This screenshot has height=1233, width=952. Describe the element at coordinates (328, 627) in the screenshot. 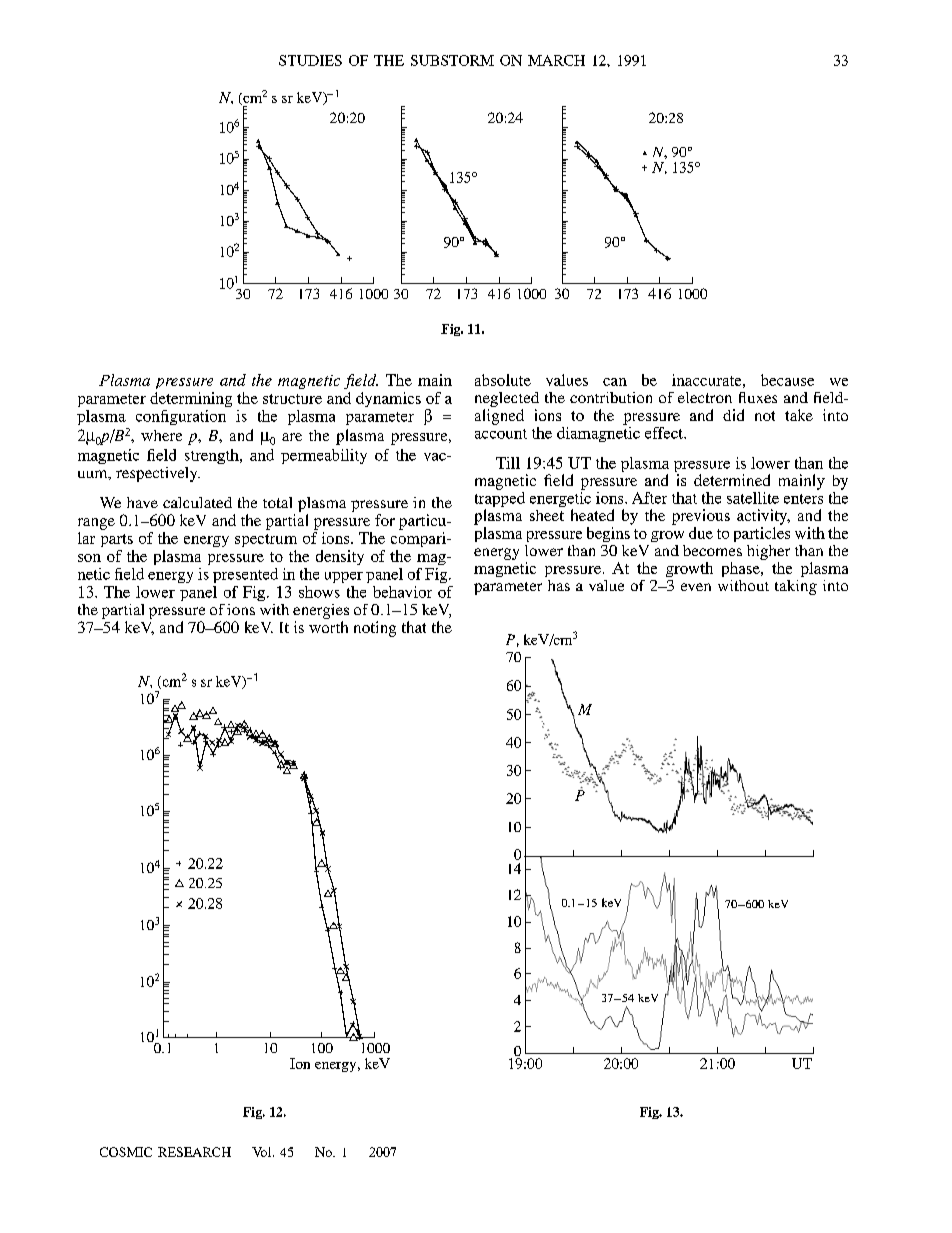

I see `worth` at that location.
